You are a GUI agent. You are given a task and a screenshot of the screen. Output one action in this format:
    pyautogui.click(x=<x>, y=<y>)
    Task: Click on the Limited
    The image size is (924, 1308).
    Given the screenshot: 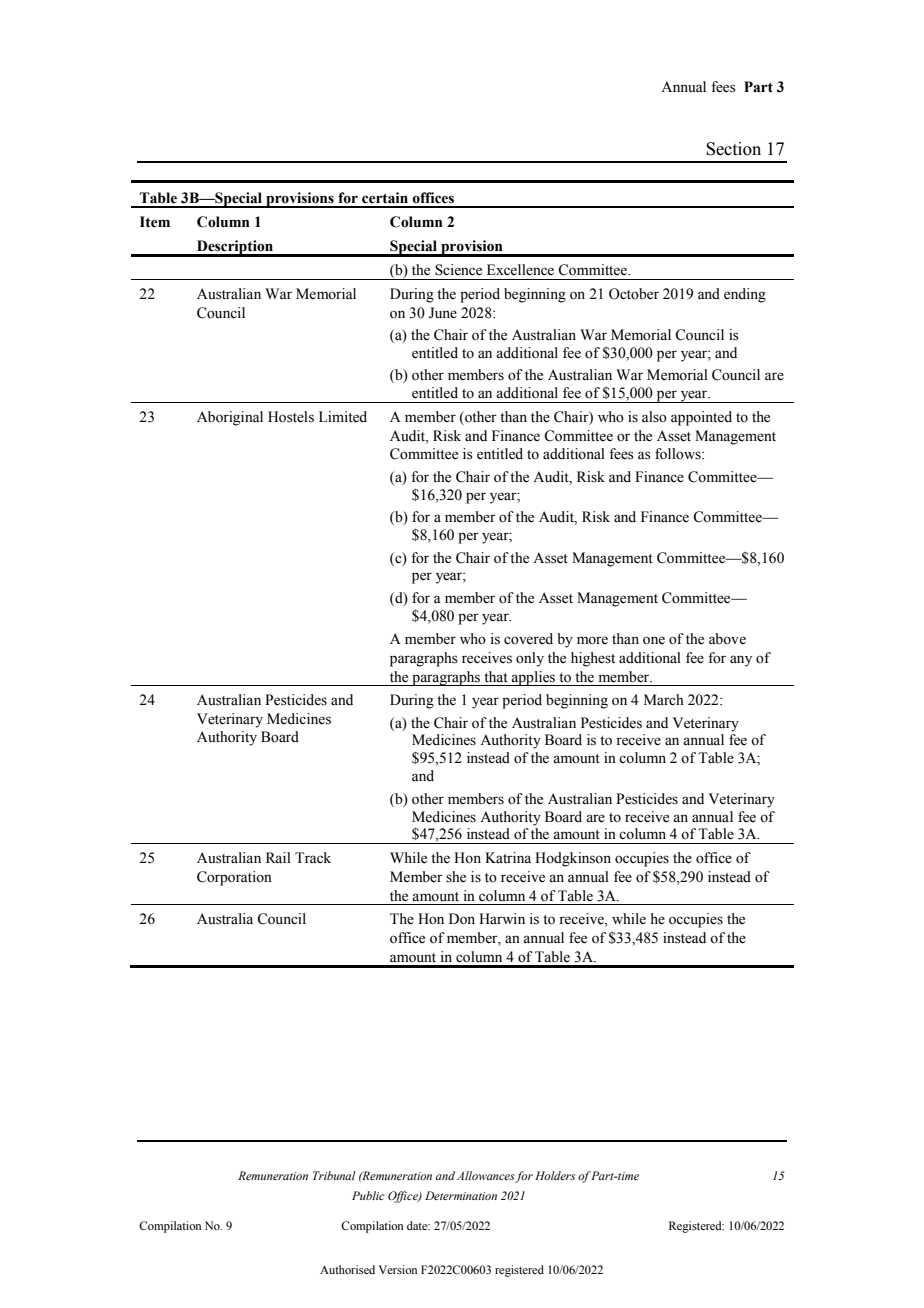 What is the action you would take?
    pyautogui.click(x=343, y=417)
